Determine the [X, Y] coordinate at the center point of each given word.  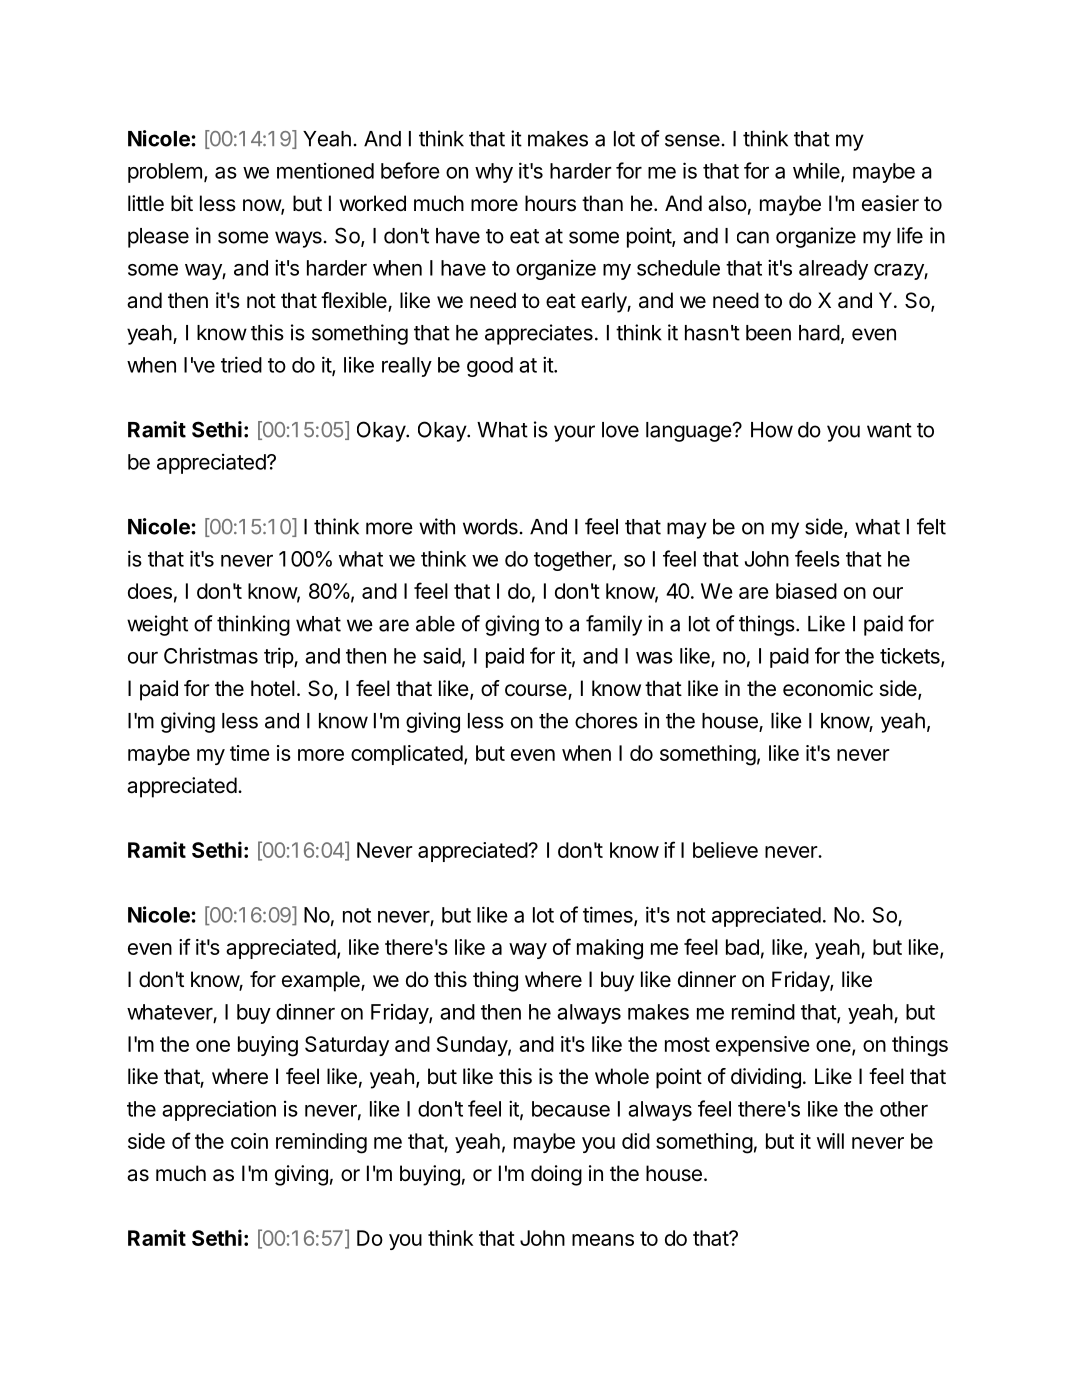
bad [742, 947]
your [574, 433]
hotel [273, 688]
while [817, 171]
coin [249, 1141]
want [889, 430]
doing [556, 1175]
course [537, 691]
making [610, 949]
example [322, 981]
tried [241, 364]
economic [828, 688]
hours [550, 203]
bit [182, 203]
